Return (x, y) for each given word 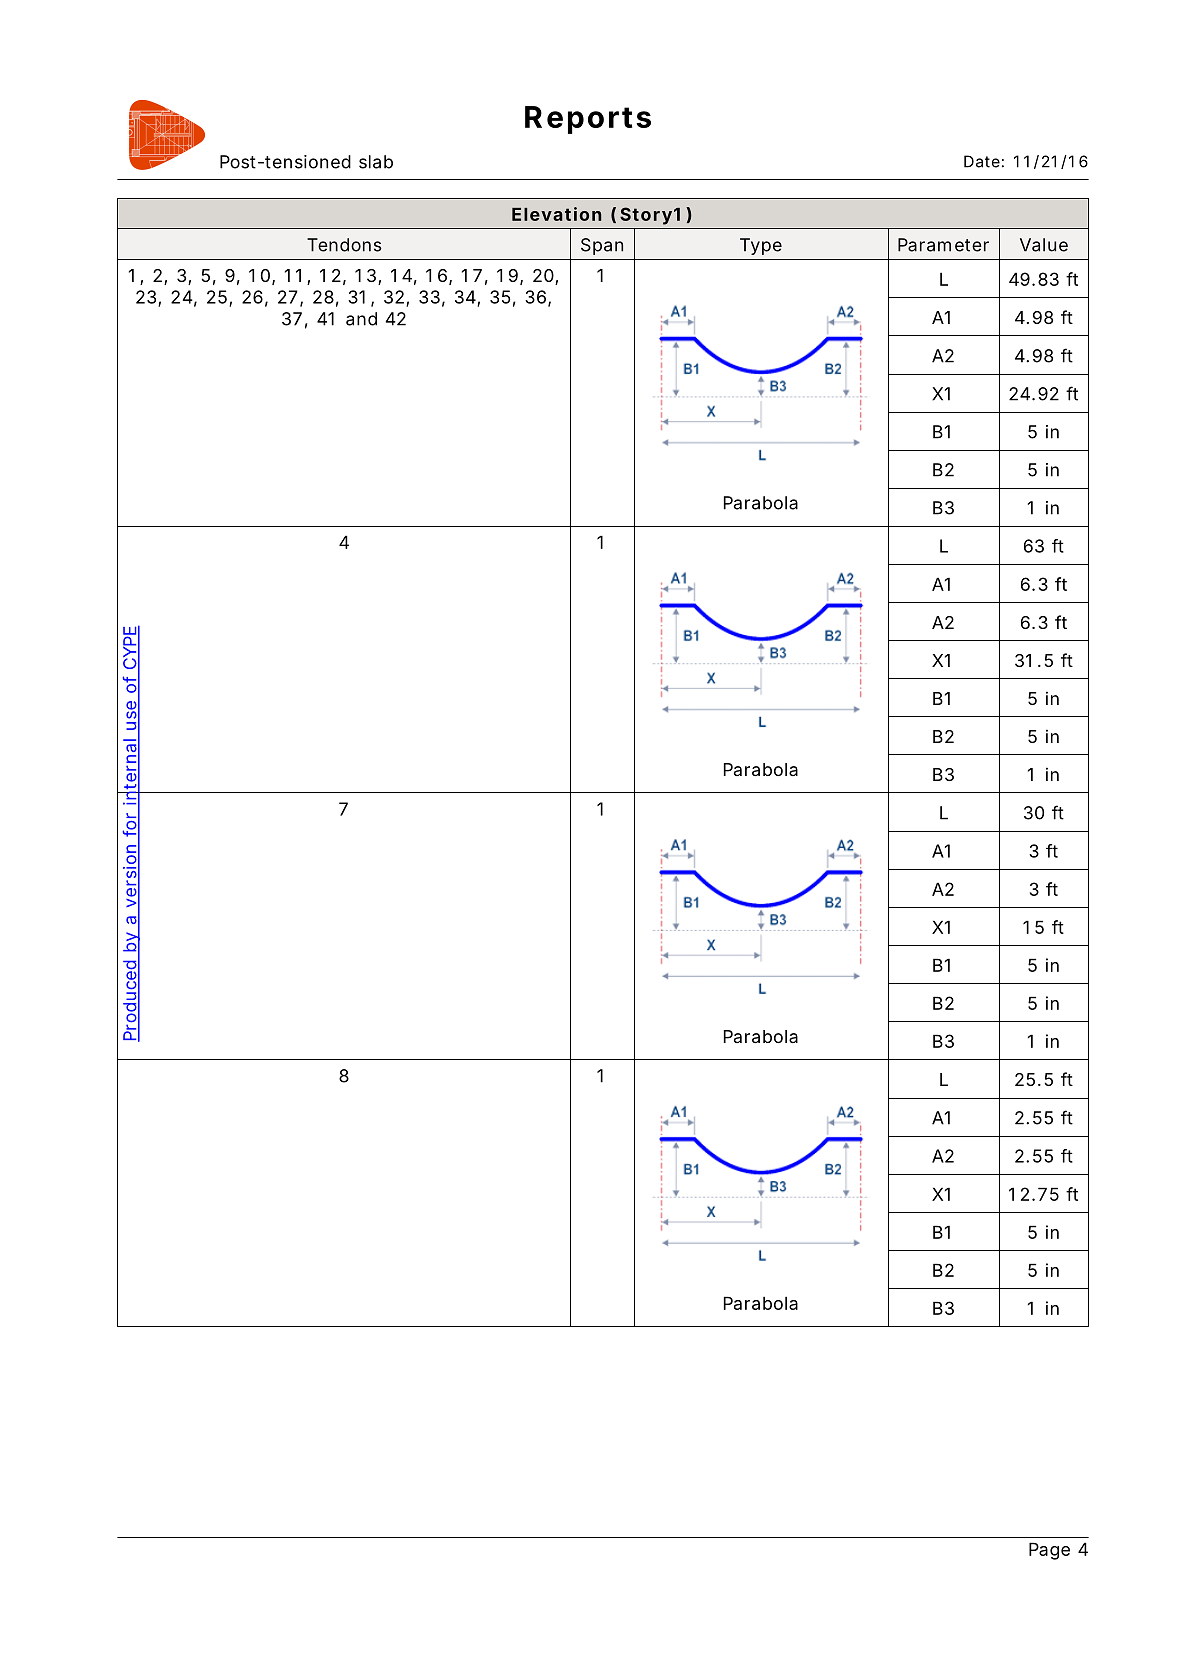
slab (376, 162)
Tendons (344, 245)
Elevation (556, 214)
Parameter (943, 245)
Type (761, 246)
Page (1049, 1551)
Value (1044, 245)
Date (982, 161)
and (361, 319)
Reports (588, 120)
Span (602, 246)
